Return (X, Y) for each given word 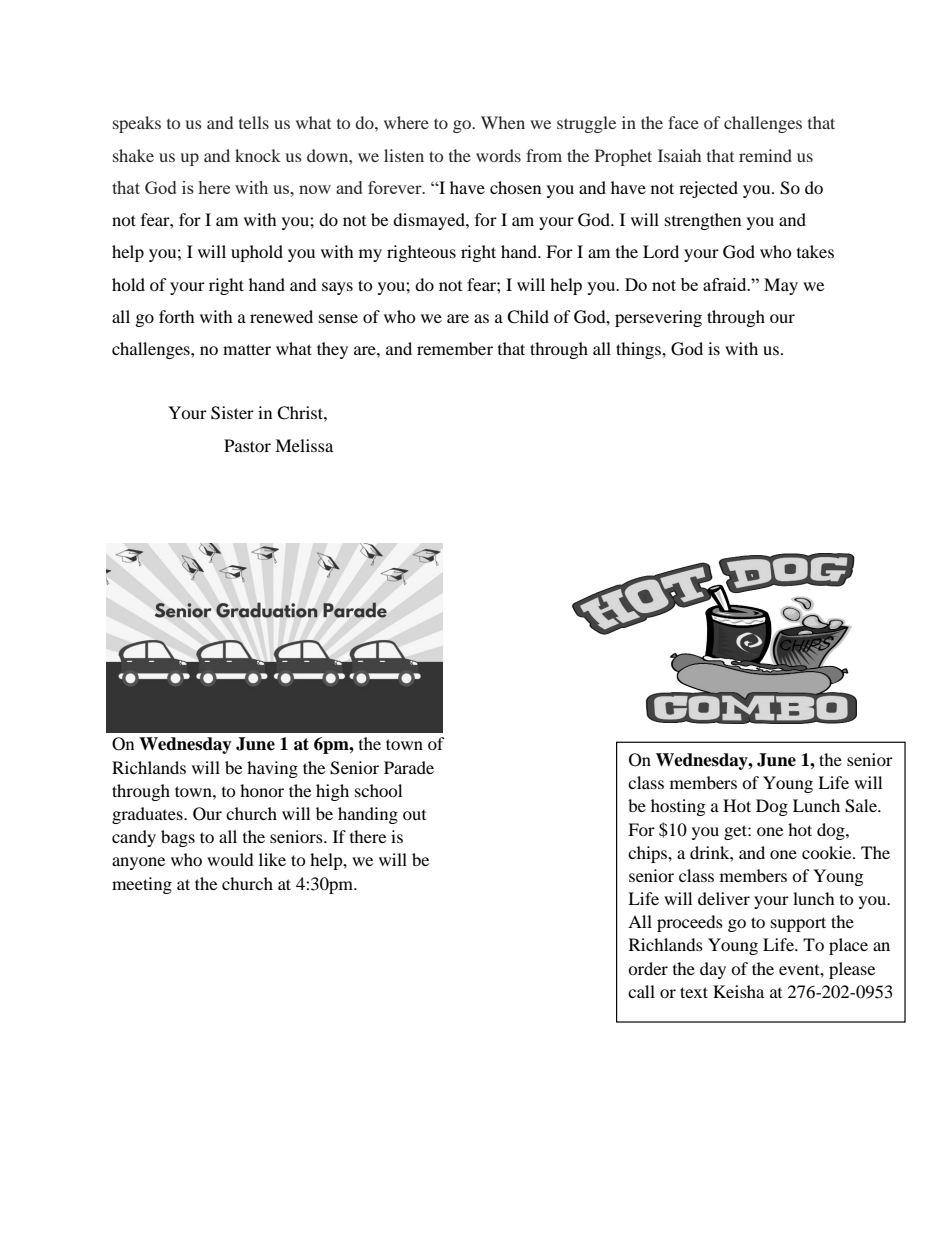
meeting (142, 885)
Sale (862, 806)
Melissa (304, 445)
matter (247, 349)
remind (765, 155)
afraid (726, 284)
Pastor (247, 445)
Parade (409, 767)
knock (258, 155)
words (498, 155)
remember (455, 348)
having (272, 769)
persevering (658, 318)
